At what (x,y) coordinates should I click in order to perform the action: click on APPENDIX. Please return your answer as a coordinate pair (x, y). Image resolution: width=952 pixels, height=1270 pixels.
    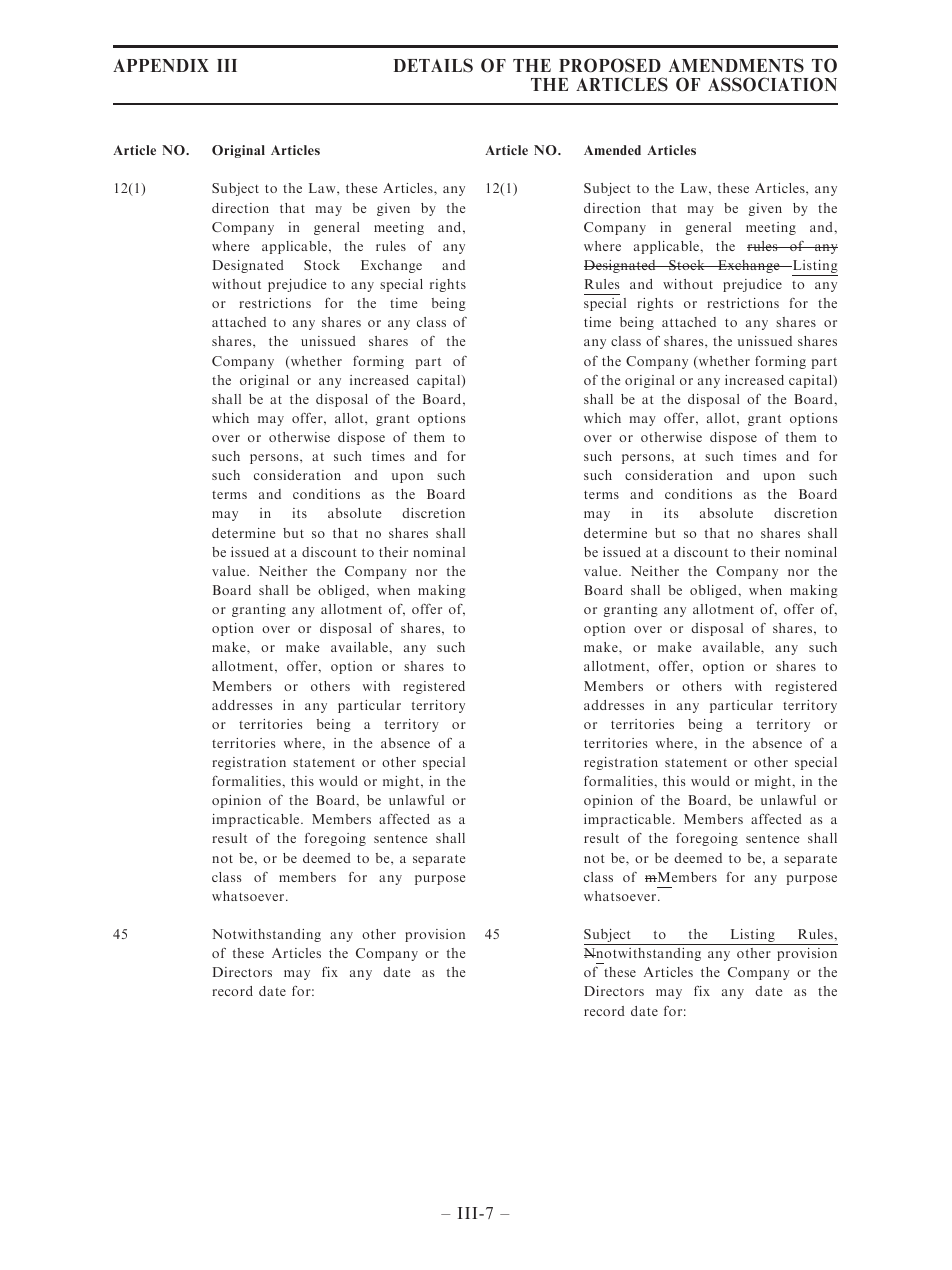
    Looking at the image, I should click on (161, 65).
